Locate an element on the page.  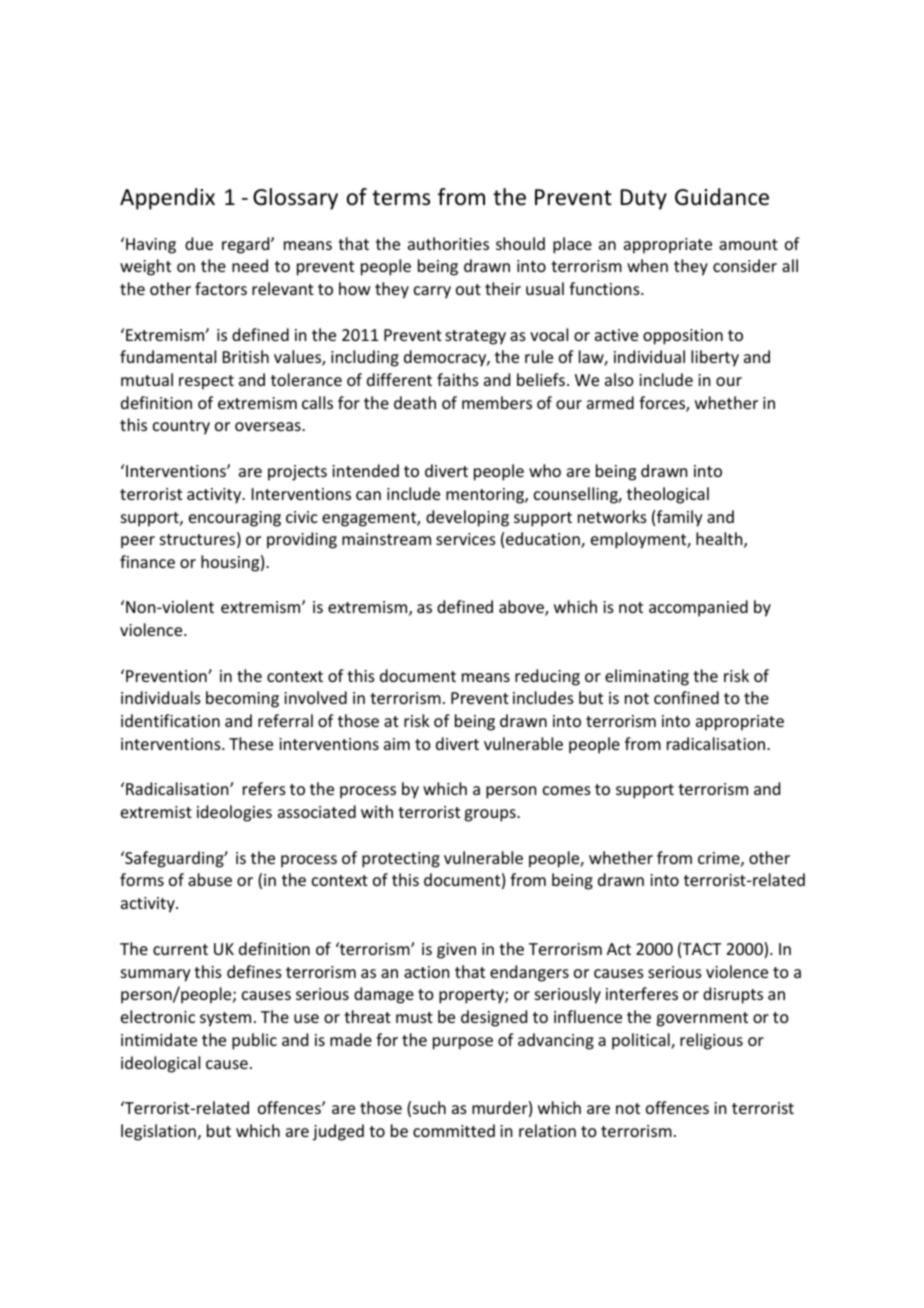
encouraging is located at coordinates (235, 519).
